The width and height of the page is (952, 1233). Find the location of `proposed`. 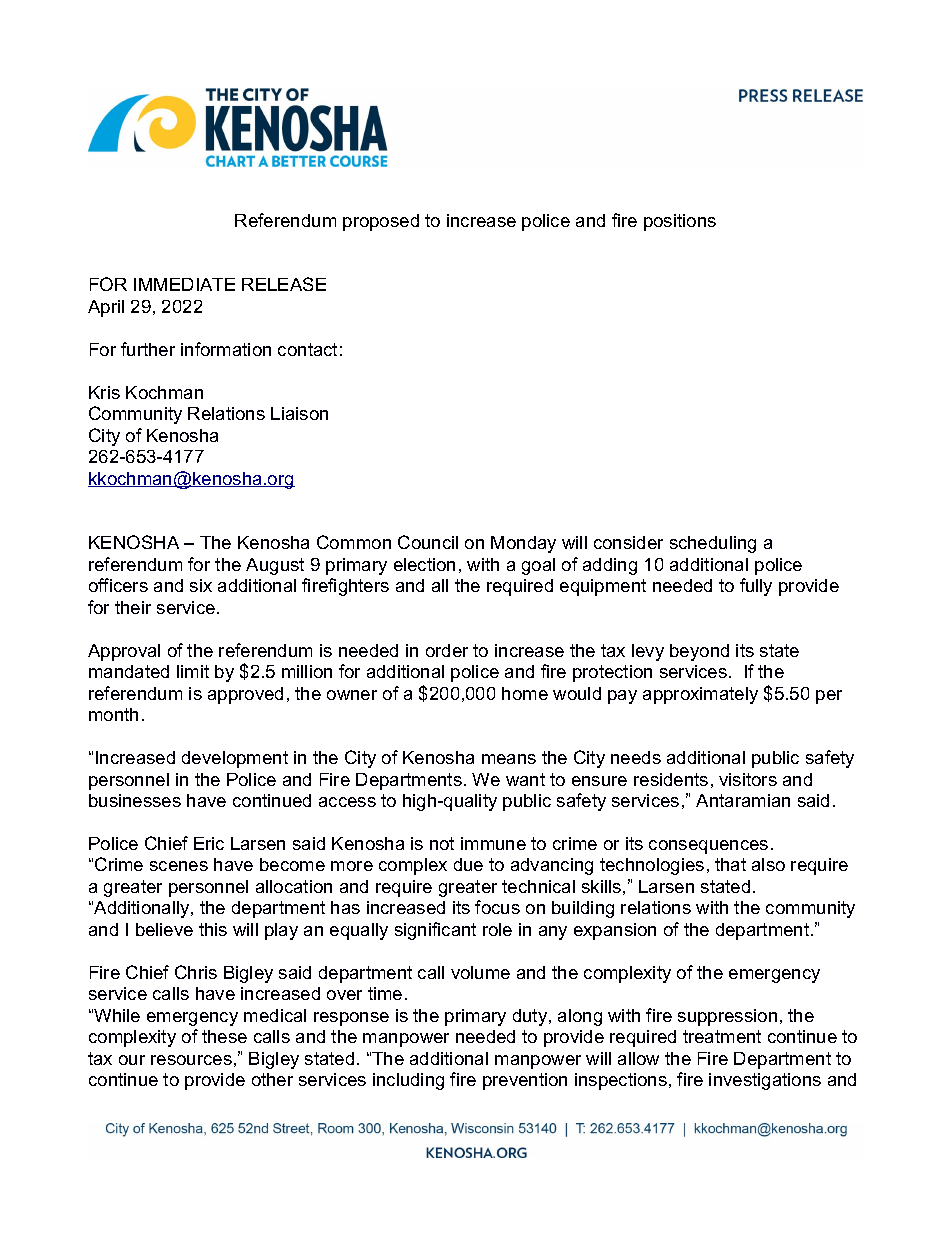

proposed is located at coordinates (381, 222).
